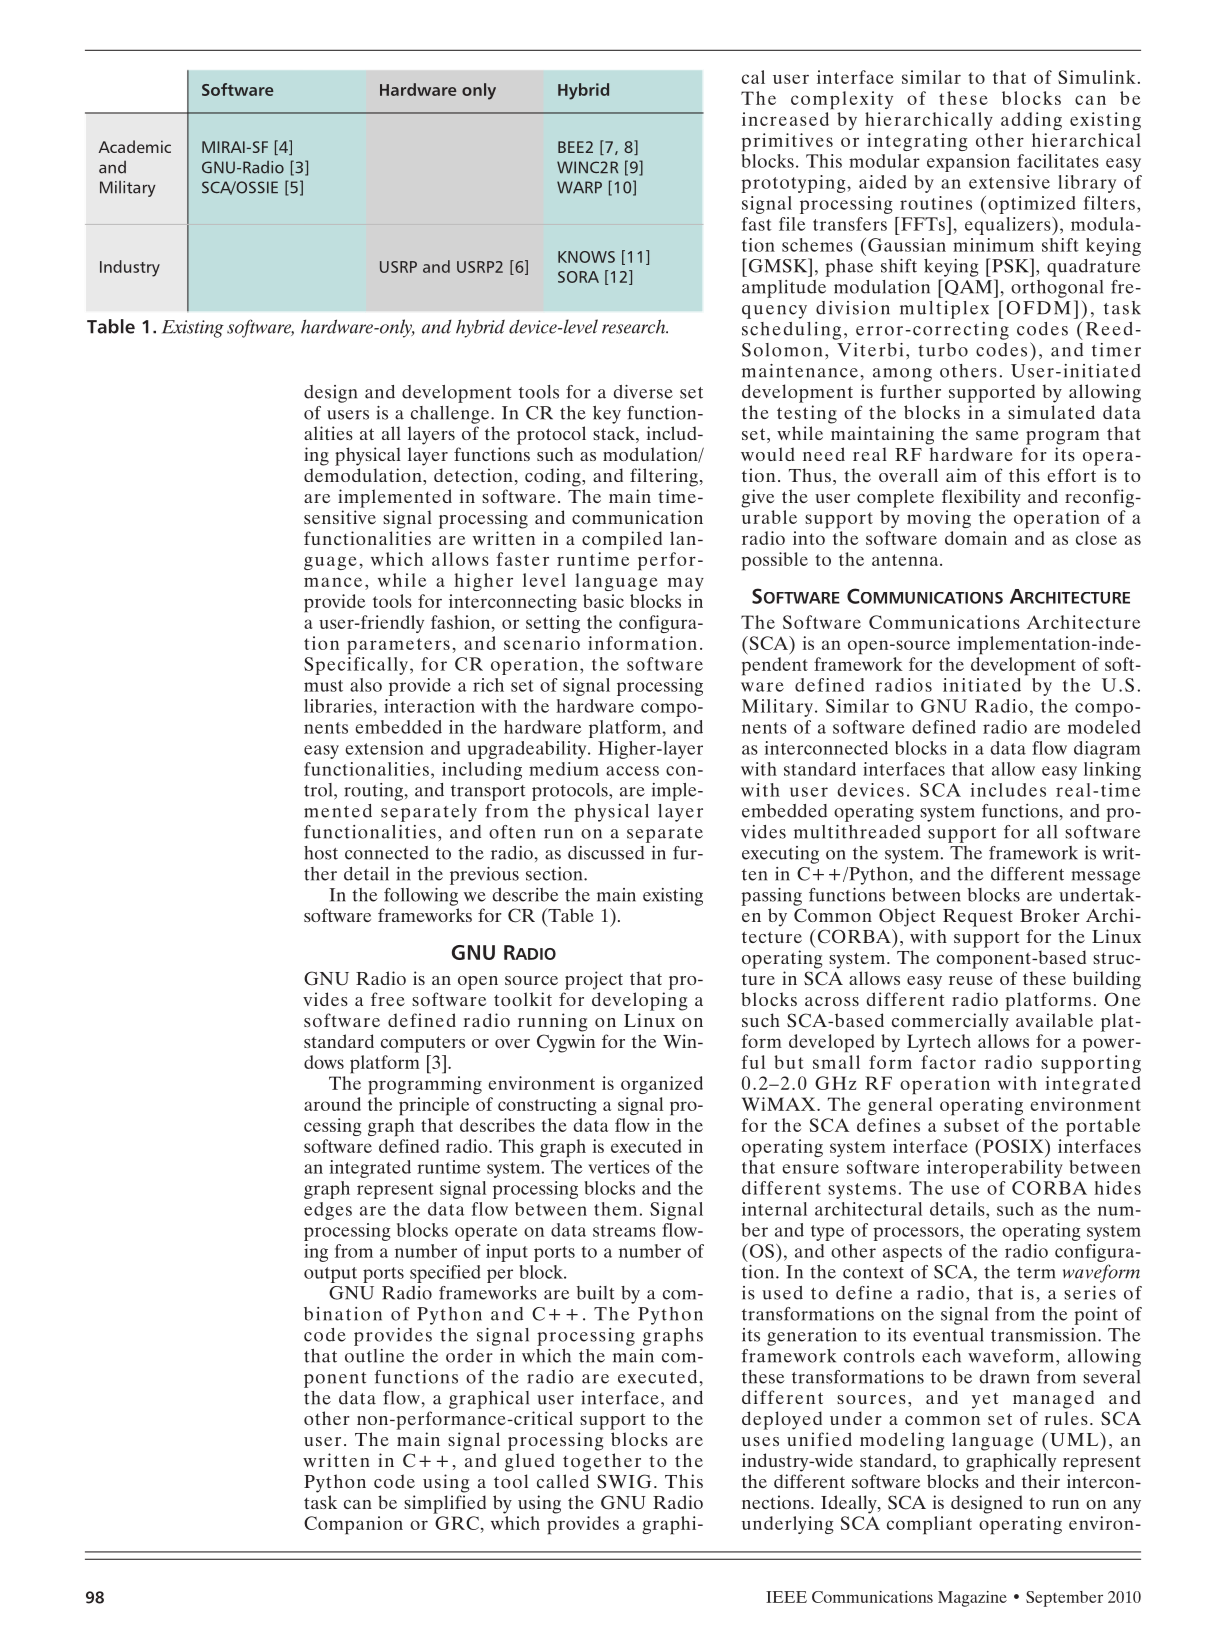  What do you see at coordinates (981, 498) in the page?
I see `flexibility` at bounding box center [981, 498].
